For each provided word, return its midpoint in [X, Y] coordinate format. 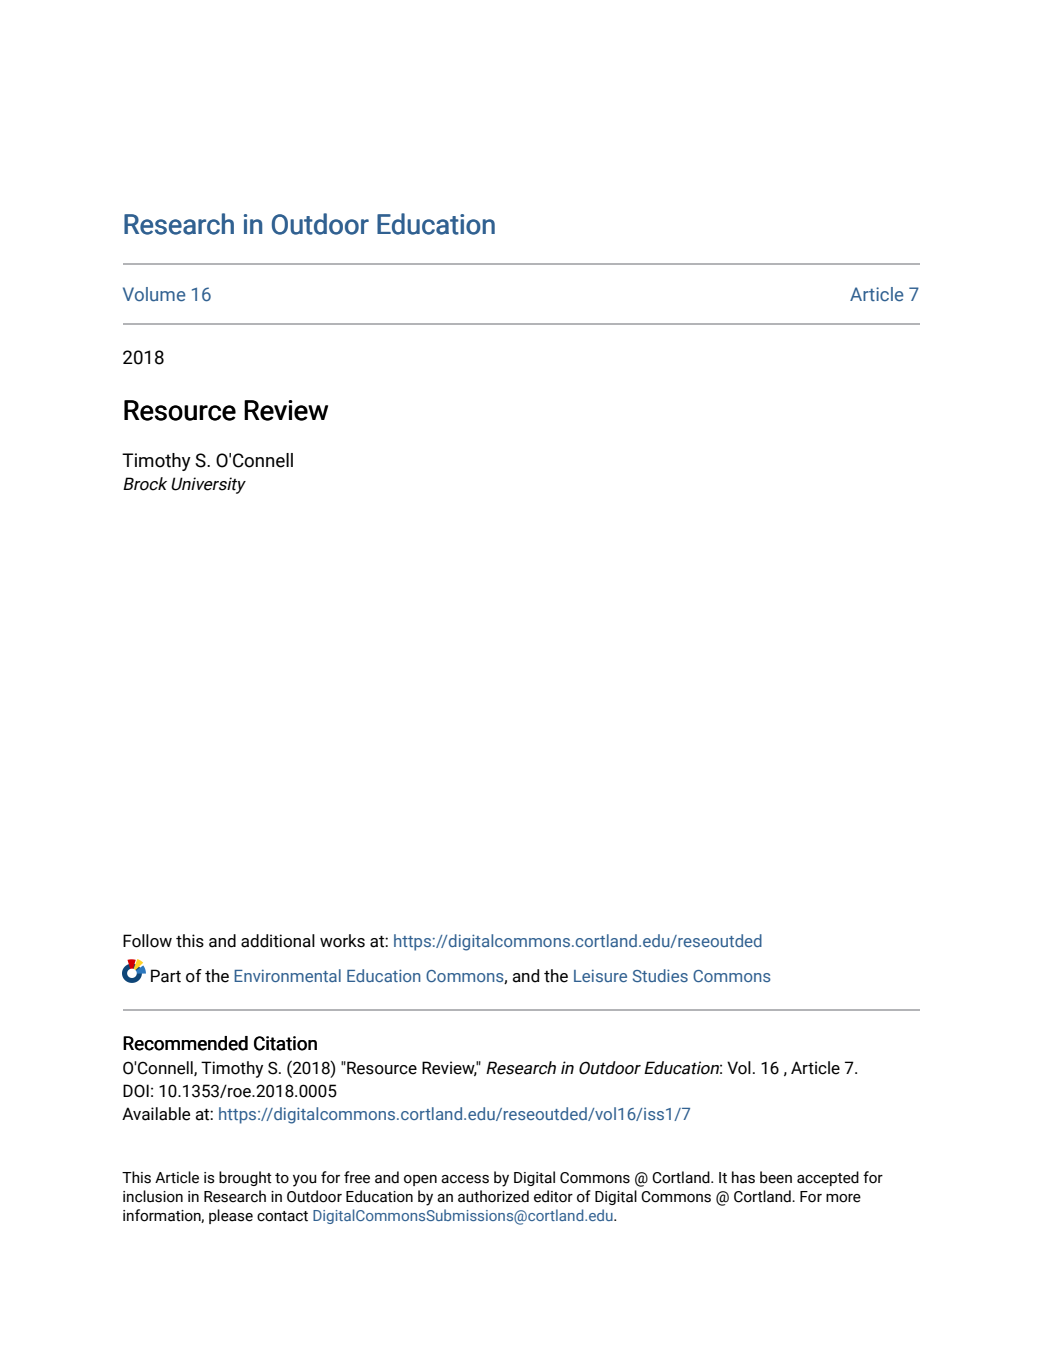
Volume [154, 294]
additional [278, 941]
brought [245, 1178]
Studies [660, 975]
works [342, 941]
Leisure [600, 975]
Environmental [287, 975]
